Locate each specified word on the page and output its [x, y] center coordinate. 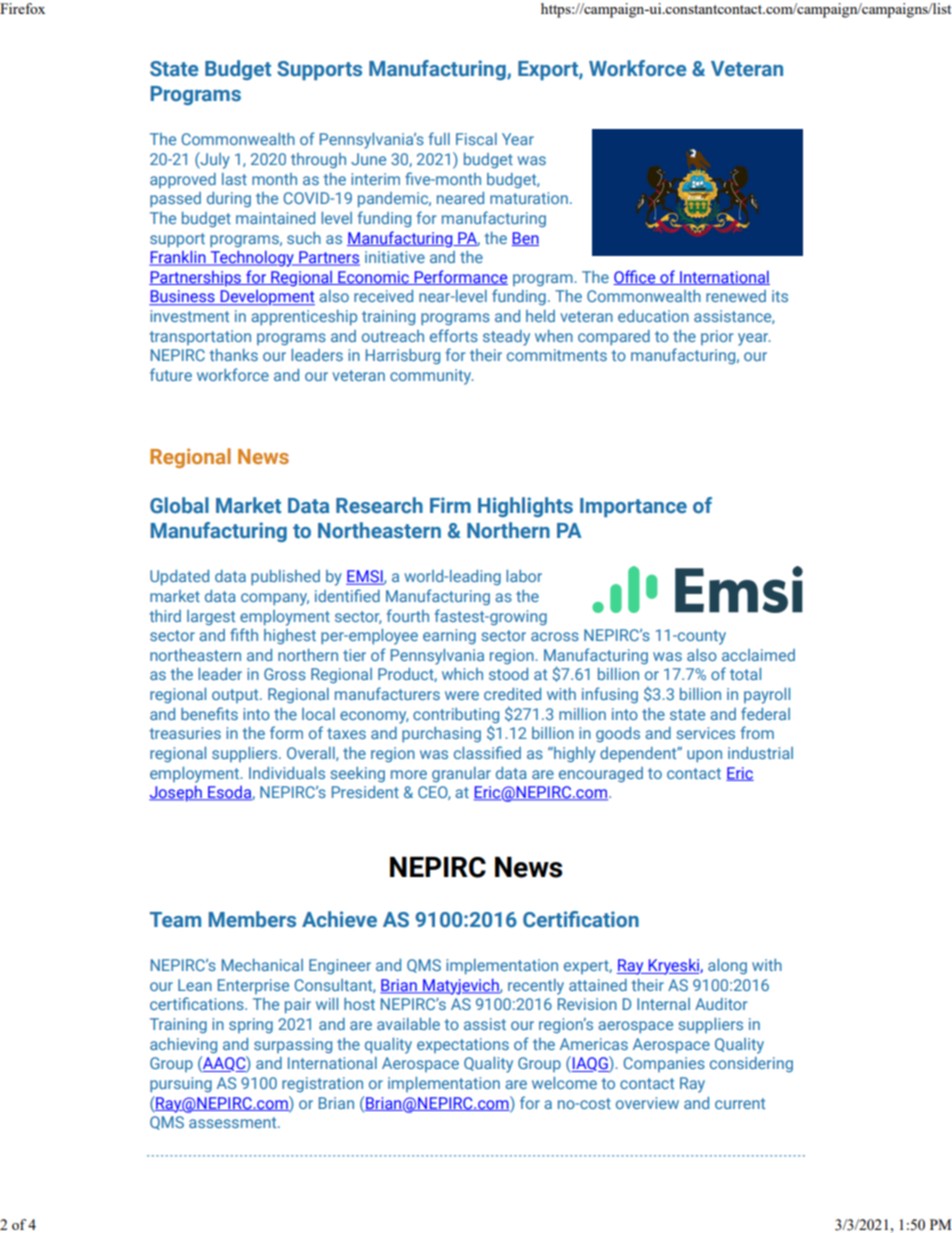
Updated [179, 578]
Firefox [22, 8]
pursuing [181, 1084]
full [439, 138]
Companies [664, 1064]
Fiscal [476, 139]
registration [322, 1084]
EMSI [365, 577]
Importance [633, 507]
